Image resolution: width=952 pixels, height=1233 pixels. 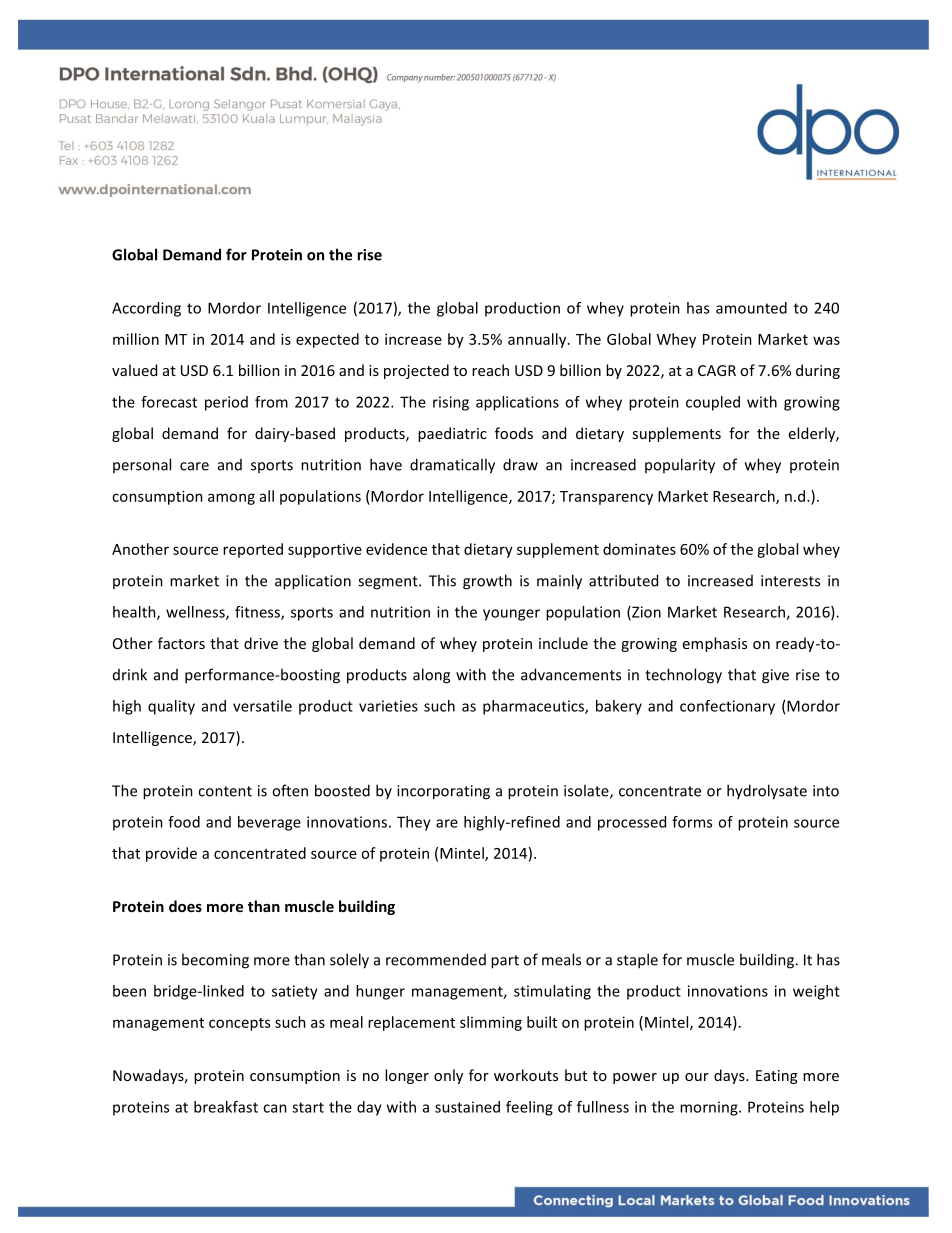 What do you see at coordinates (414, 823) in the document?
I see `They` at bounding box center [414, 823].
